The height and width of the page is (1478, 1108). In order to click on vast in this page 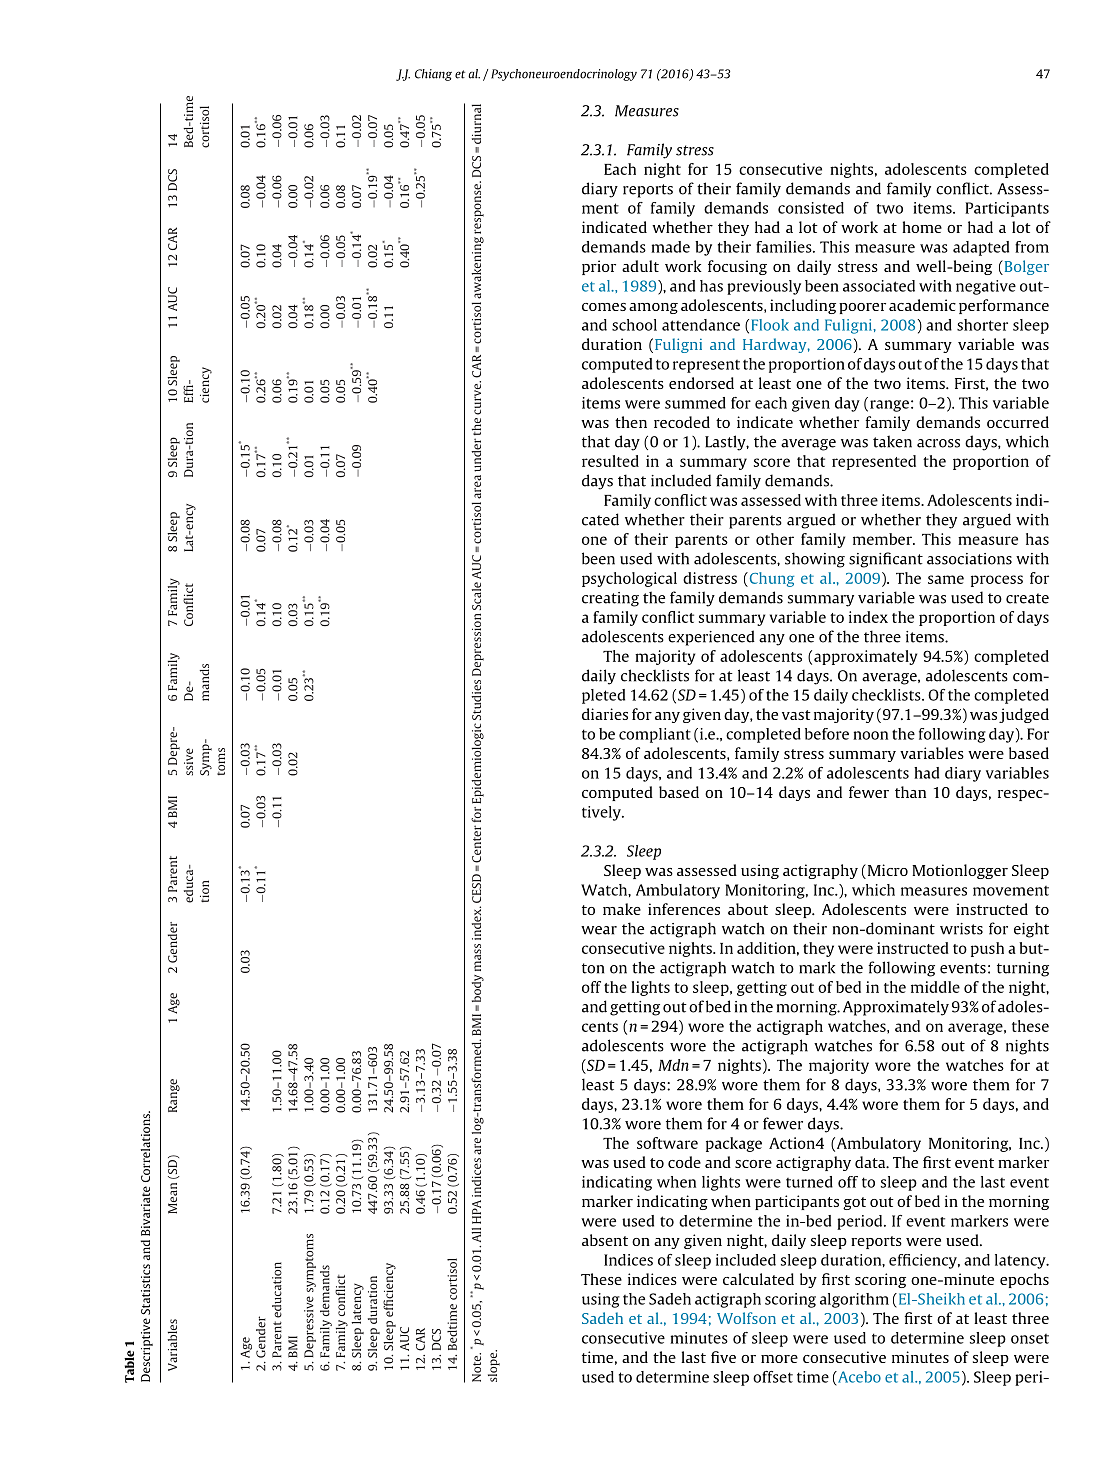, I will do `click(796, 715)`.
